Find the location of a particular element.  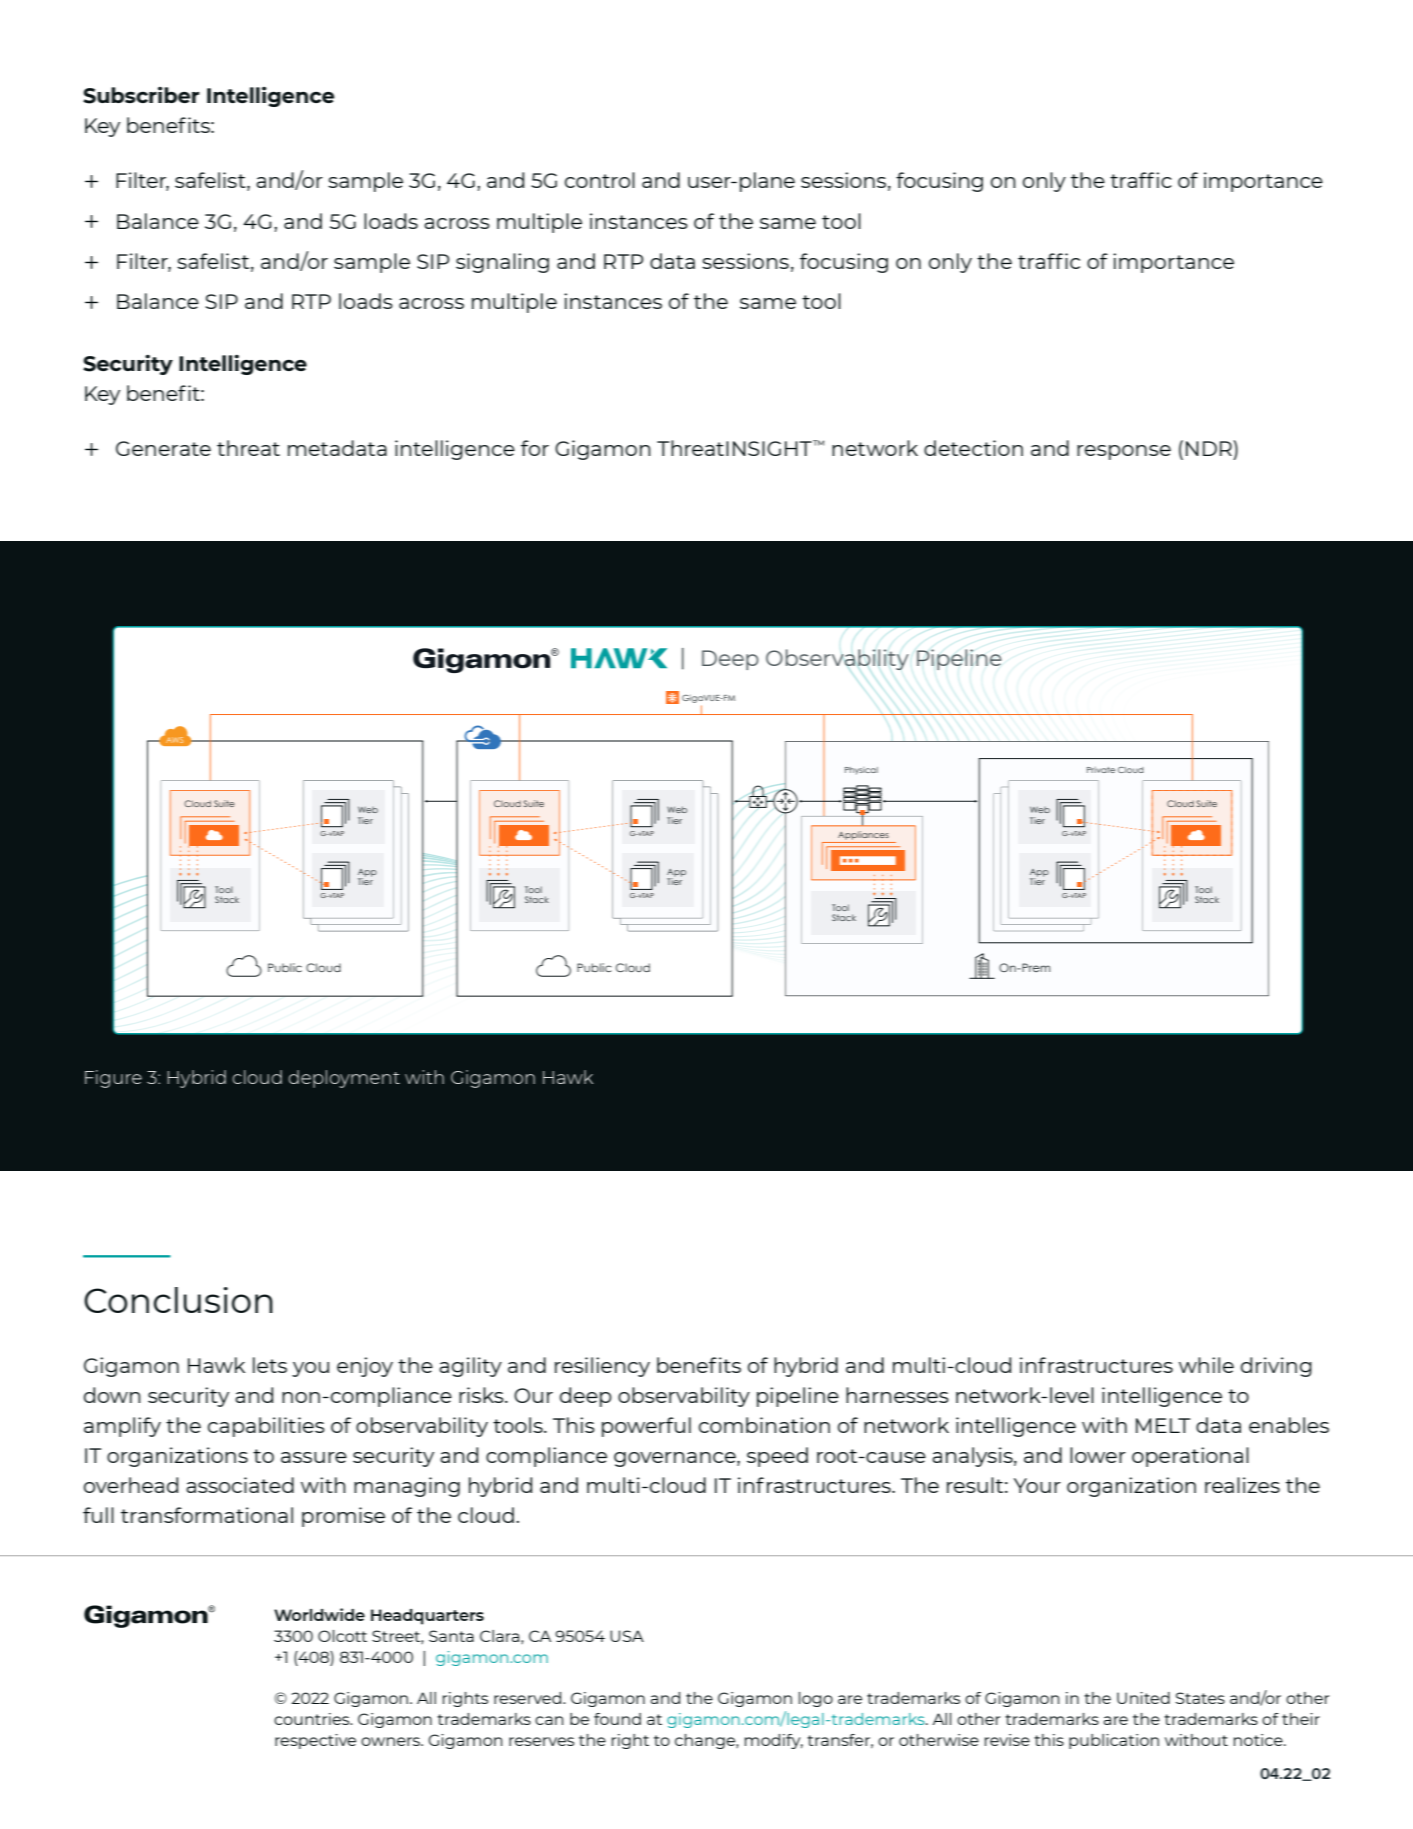

countries is located at coordinates (313, 1719).
